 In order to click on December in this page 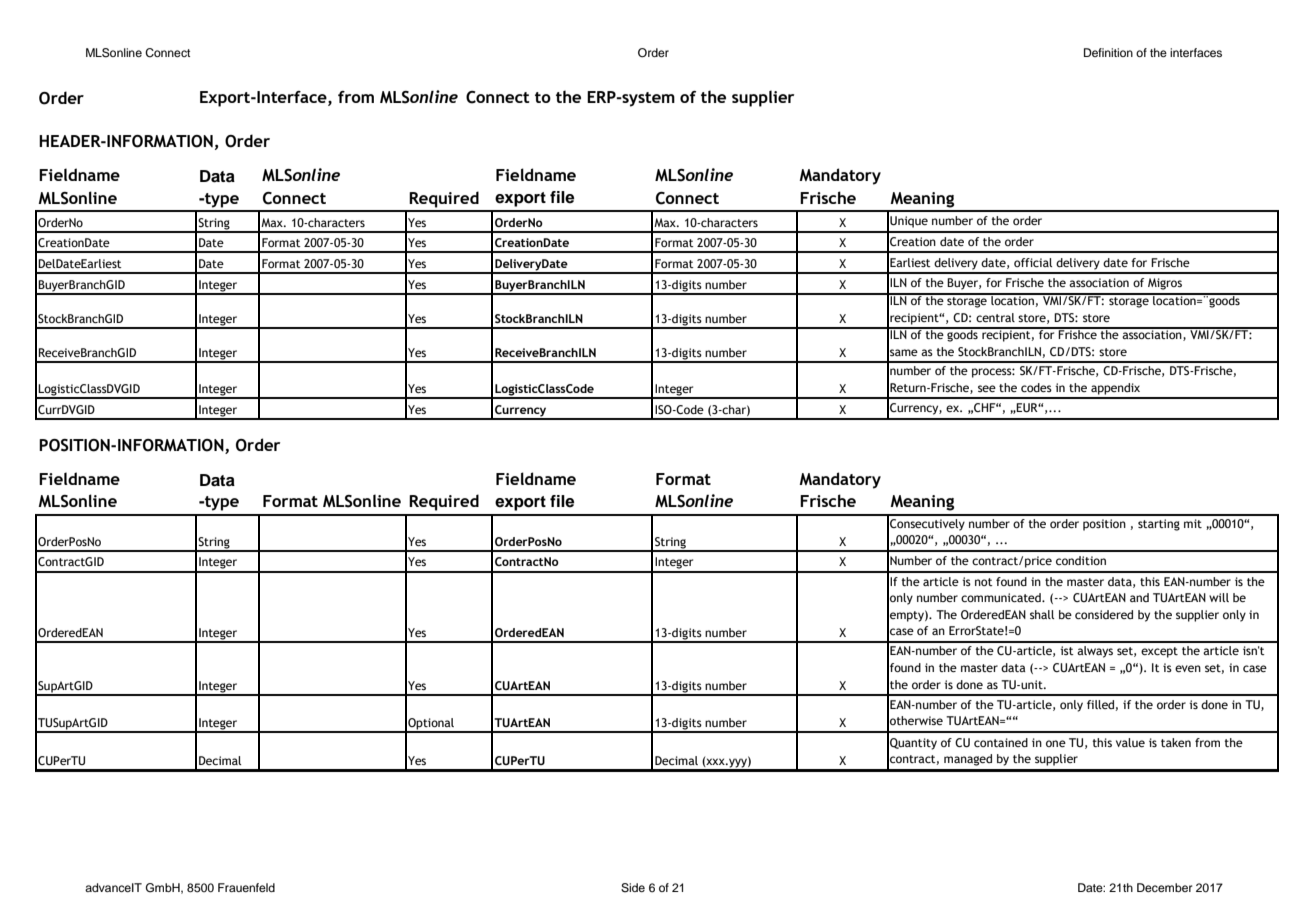, I will do `click(1164, 887)`.
